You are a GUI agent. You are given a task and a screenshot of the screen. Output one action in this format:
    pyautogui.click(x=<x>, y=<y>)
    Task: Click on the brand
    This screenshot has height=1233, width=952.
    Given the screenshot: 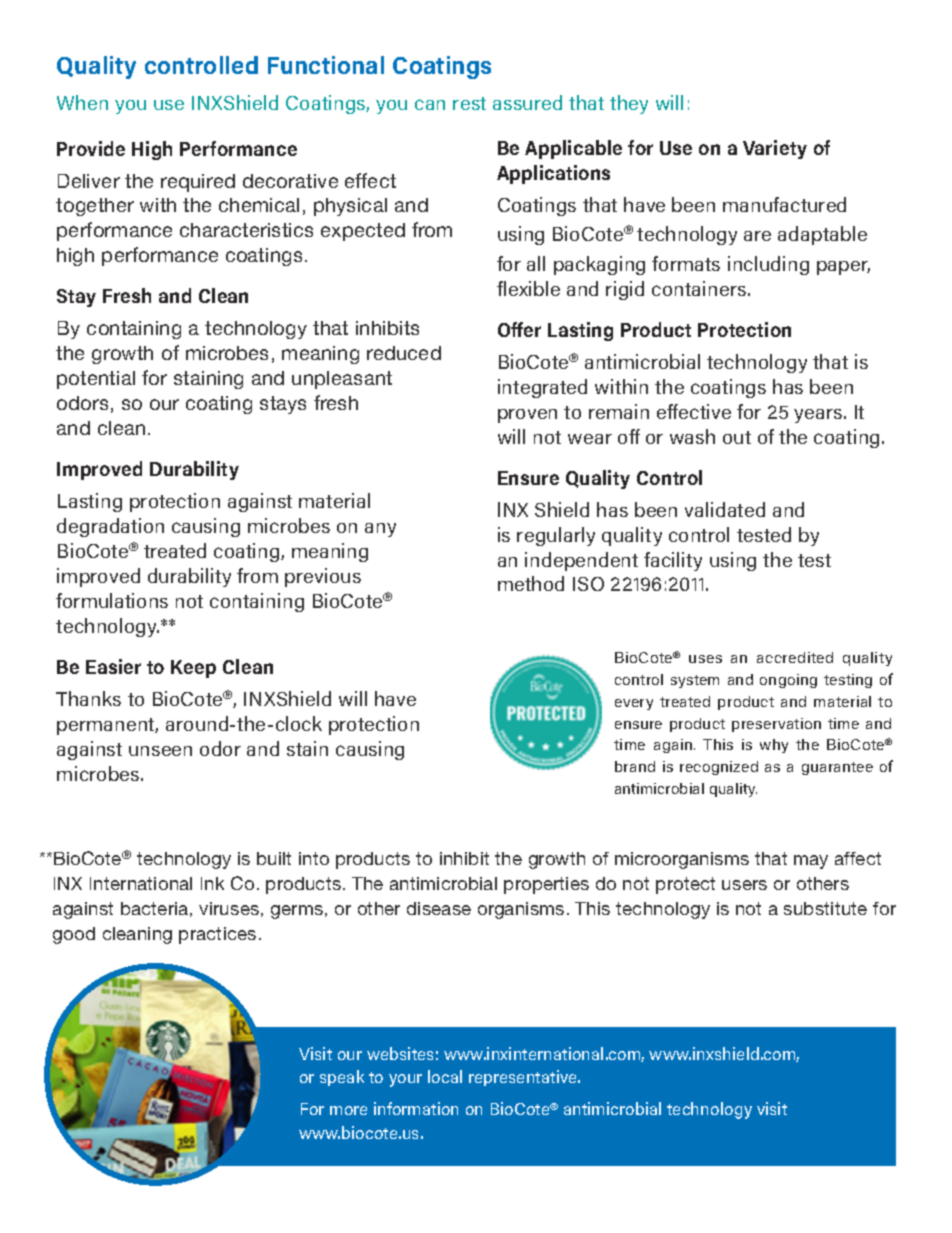 What is the action you would take?
    pyautogui.click(x=635, y=766)
